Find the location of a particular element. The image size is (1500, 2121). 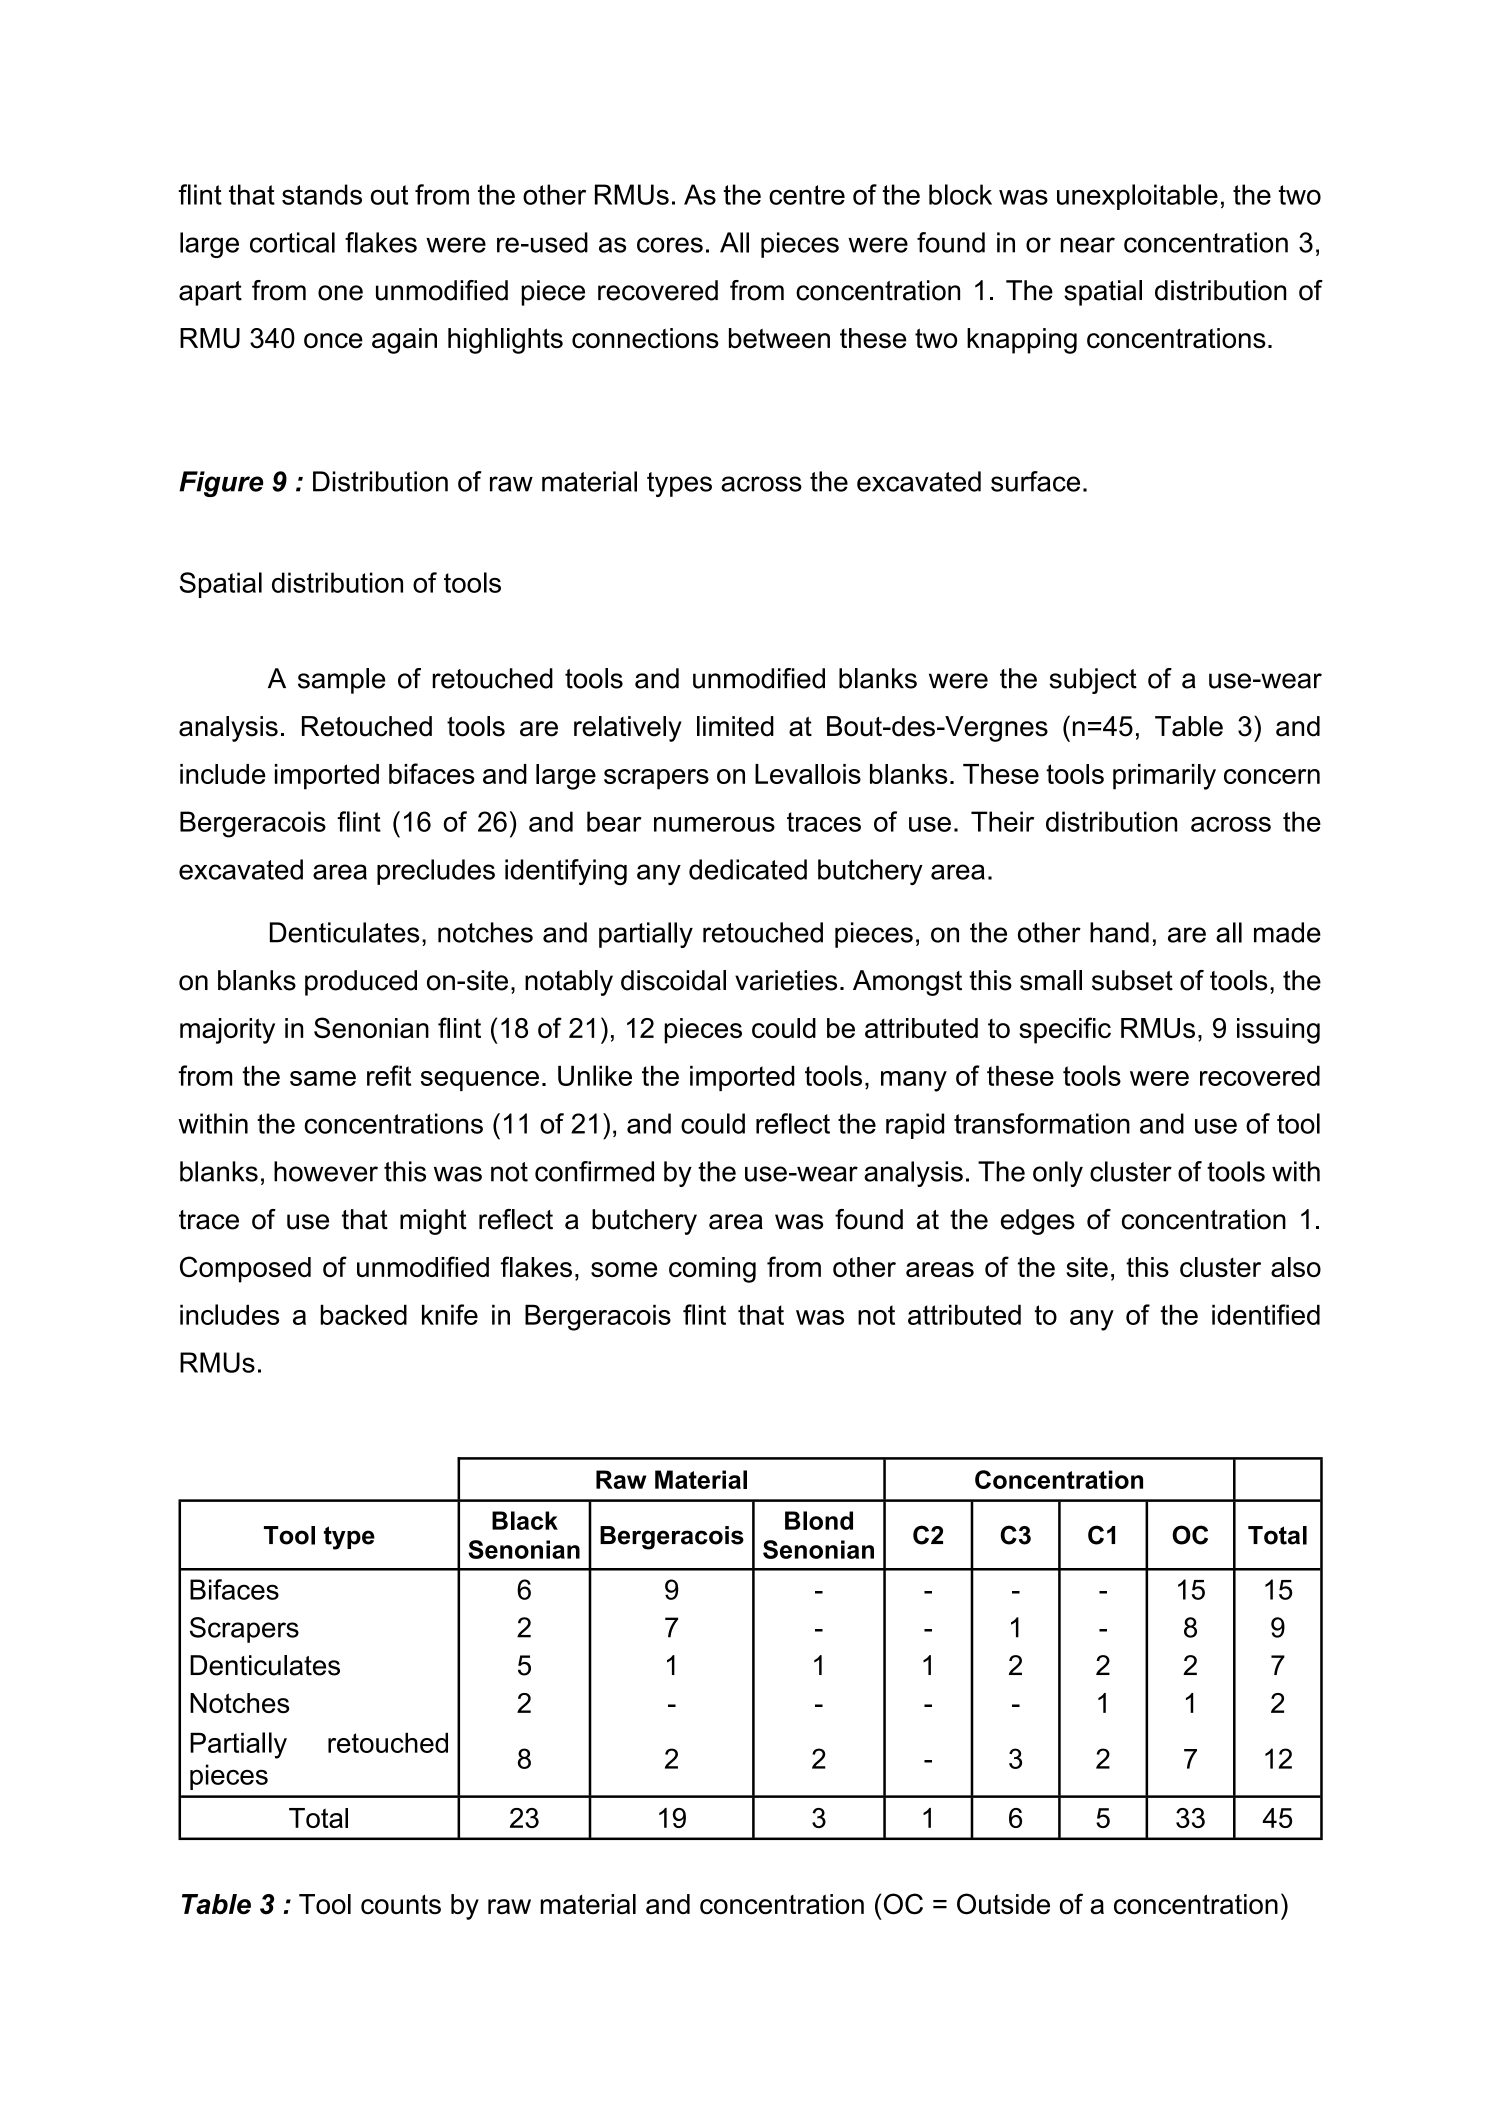

cortical is located at coordinates (292, 242).
